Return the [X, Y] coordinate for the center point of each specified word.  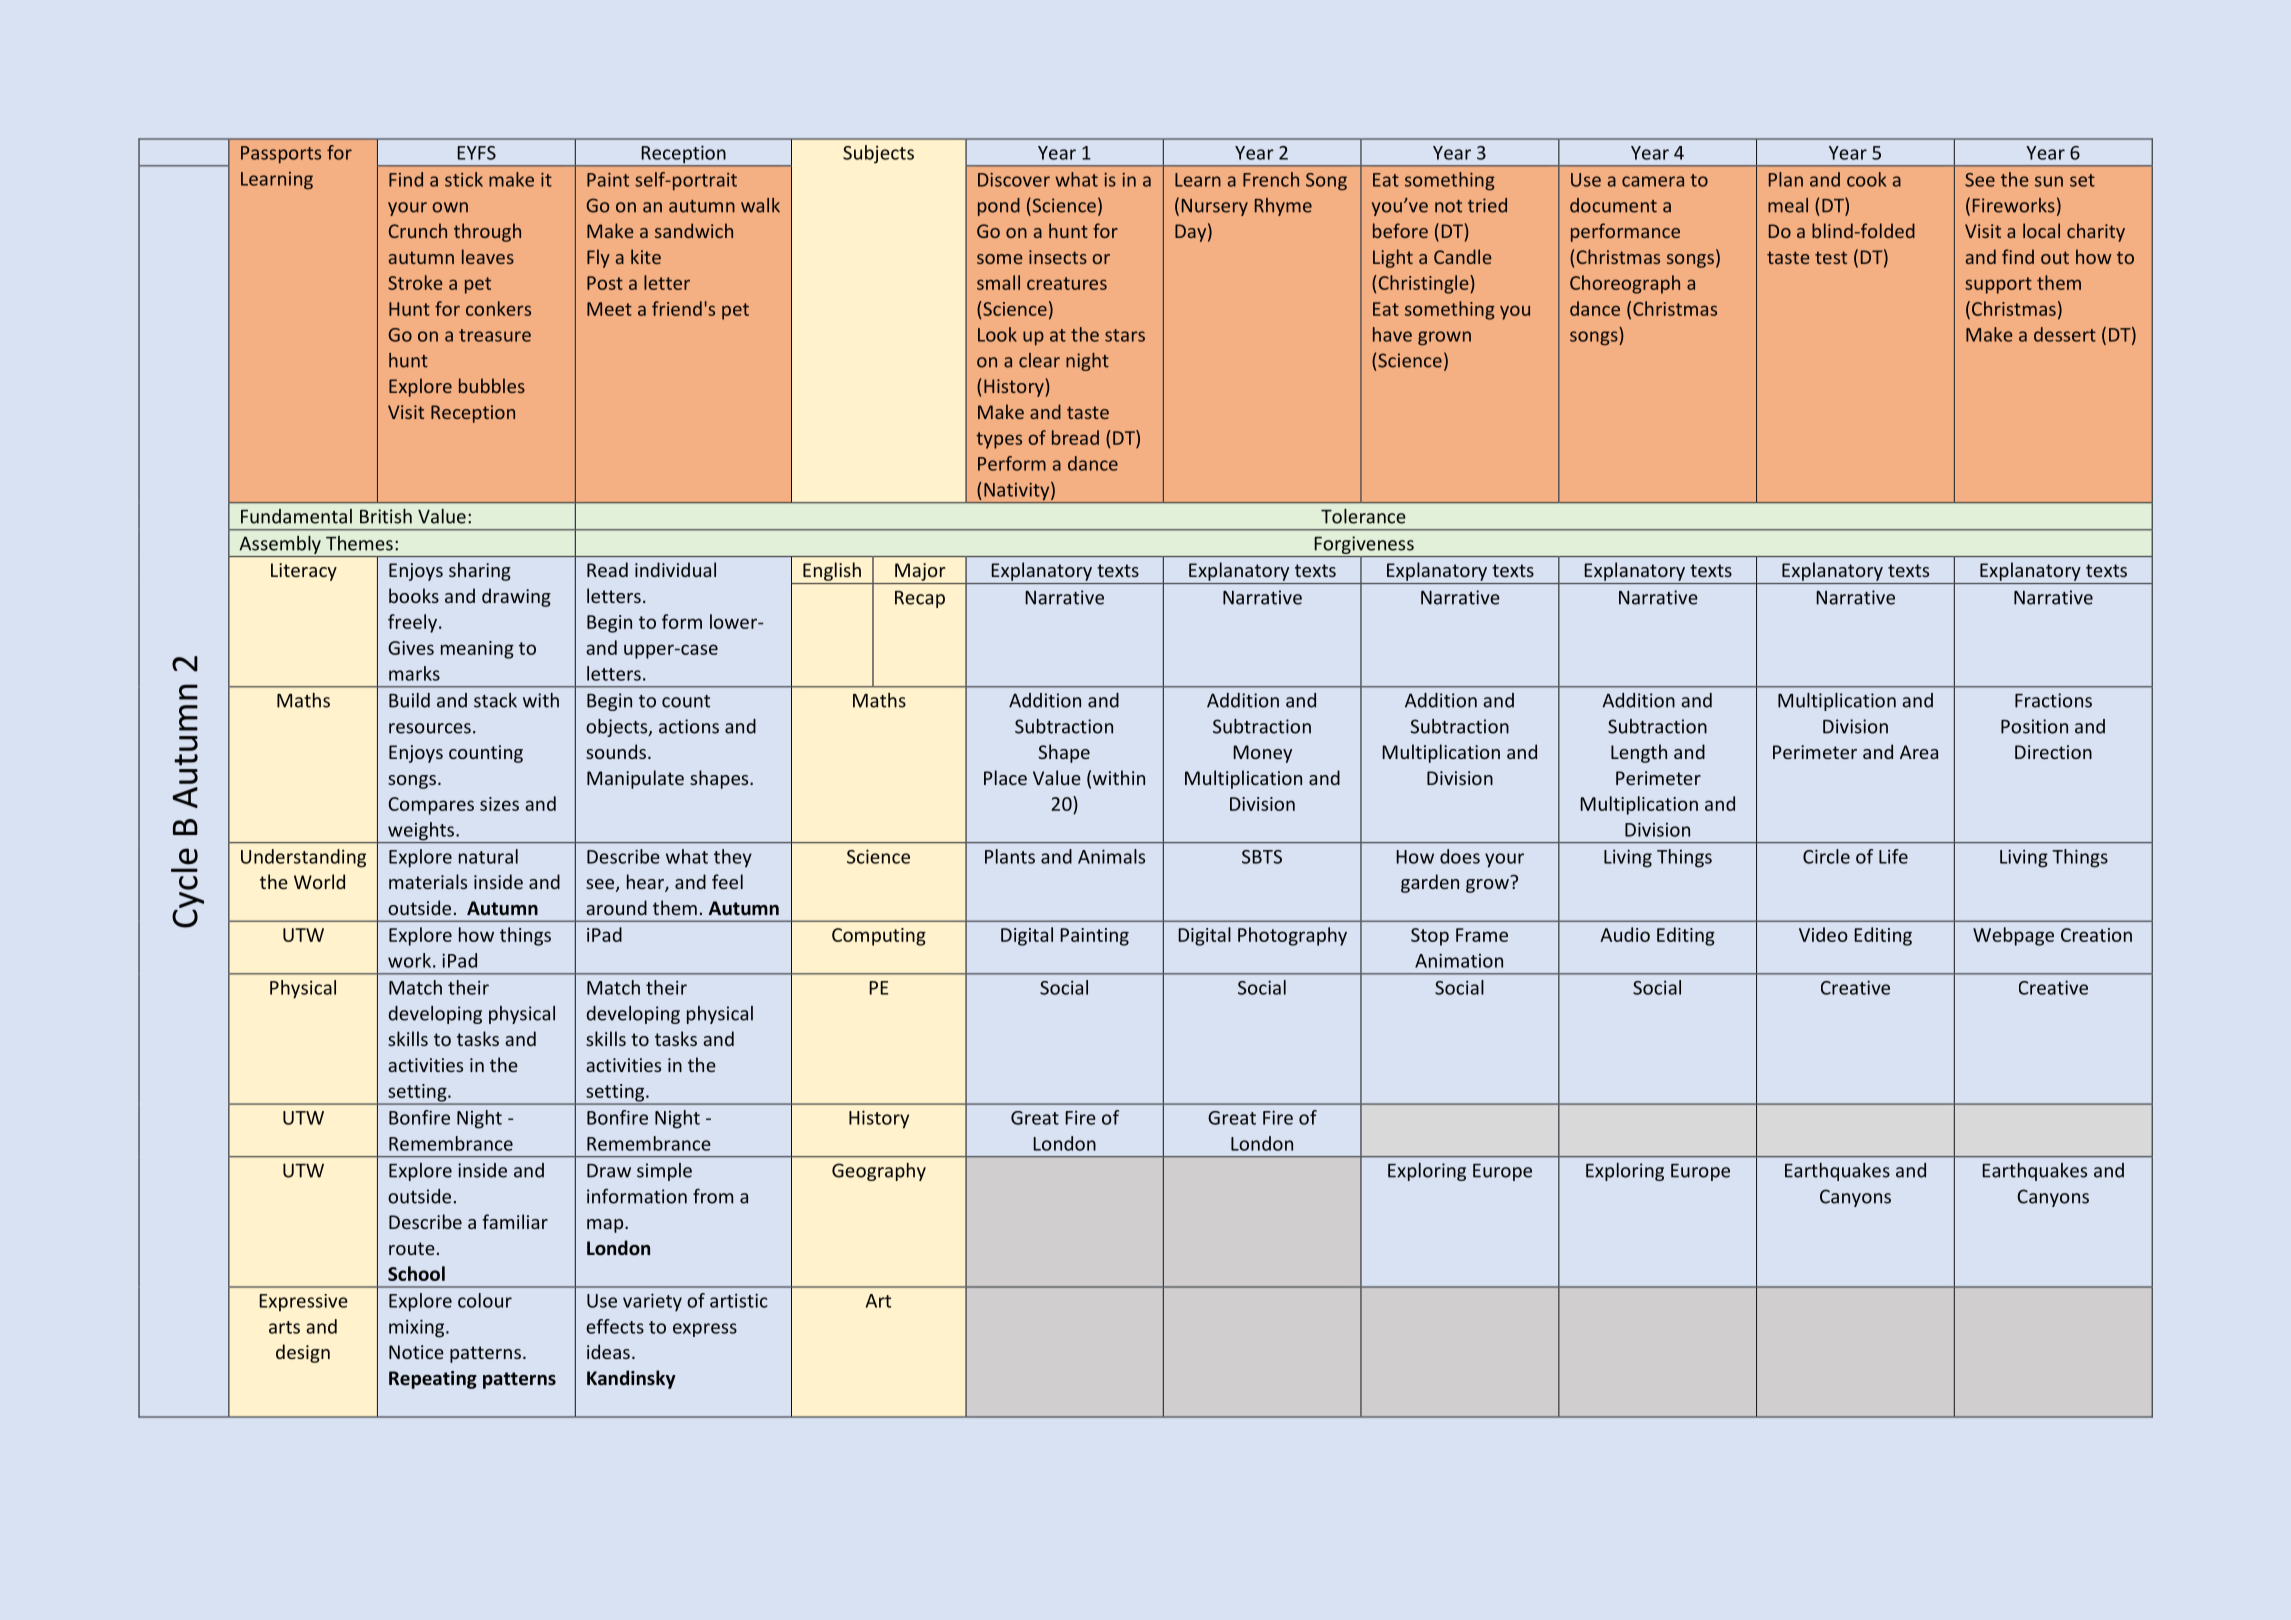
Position [2034, 726]
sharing [480, 571]
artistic [739, 1300]
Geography [879, 1172]
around [616, 907]
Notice [416, 1352]
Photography [1292, 936]
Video [1823, 934]
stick [464, 179]
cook [1866, 179]
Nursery [1215, 207]
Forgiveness [1364, 546]
